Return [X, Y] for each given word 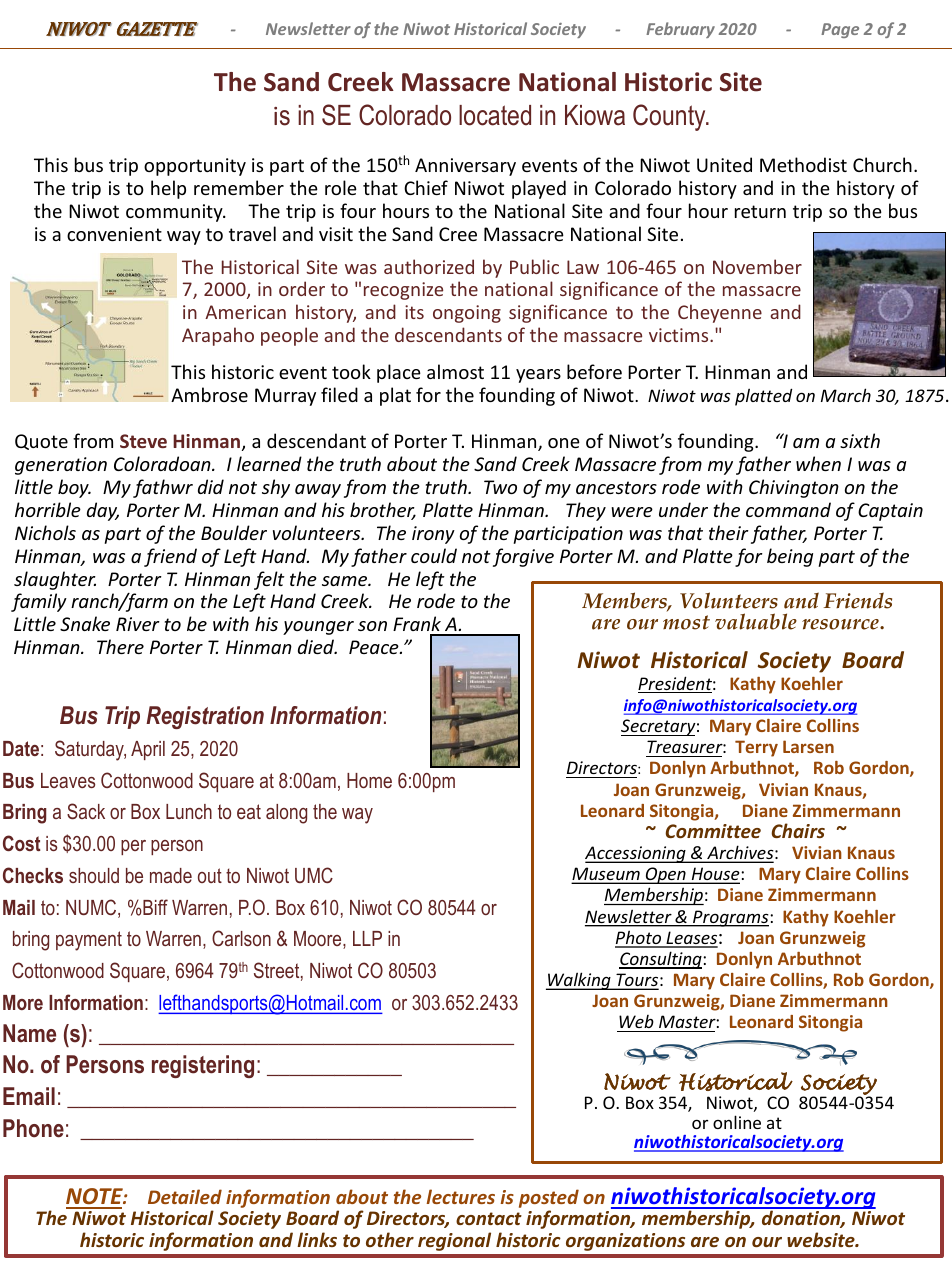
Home [369, 780]
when [818, 463]
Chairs [798, 830]
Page [840, 30]
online [737, 1122]
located [495, 115]
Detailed [185, 1196]
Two [500, 487]
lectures [460, 1196]
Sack [86, 811]
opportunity [195, 167]
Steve [143, 441]
